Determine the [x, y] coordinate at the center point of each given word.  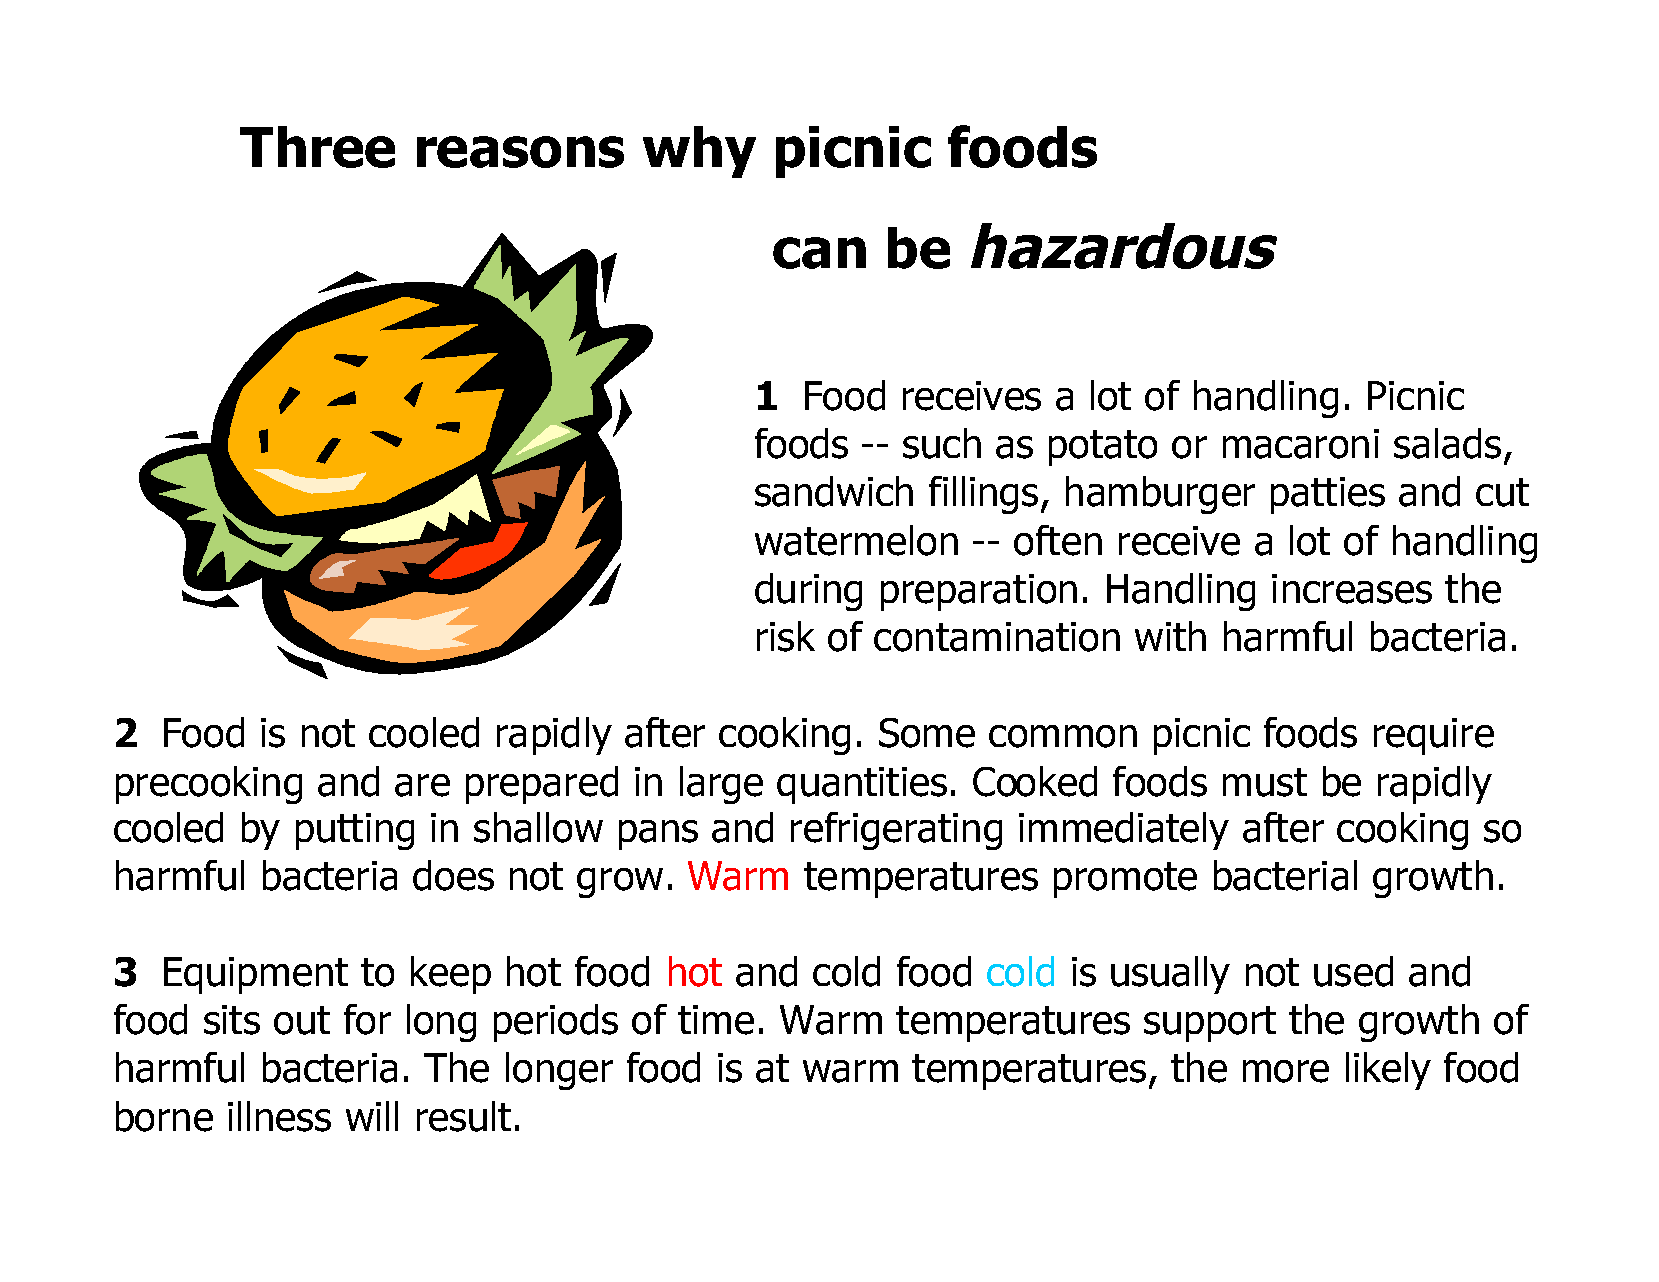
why [699, 152]
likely [1388, 1071]
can [819, 253]
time [716, 1020]
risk [786, 636]
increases [1352, 589]
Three [317, 147]
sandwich [834, 491]
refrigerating [896, 831]
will [372, 1116]
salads [1447, 443]
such [942, 443]
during [808, 592]
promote [1125, 880]
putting [355, 831]
